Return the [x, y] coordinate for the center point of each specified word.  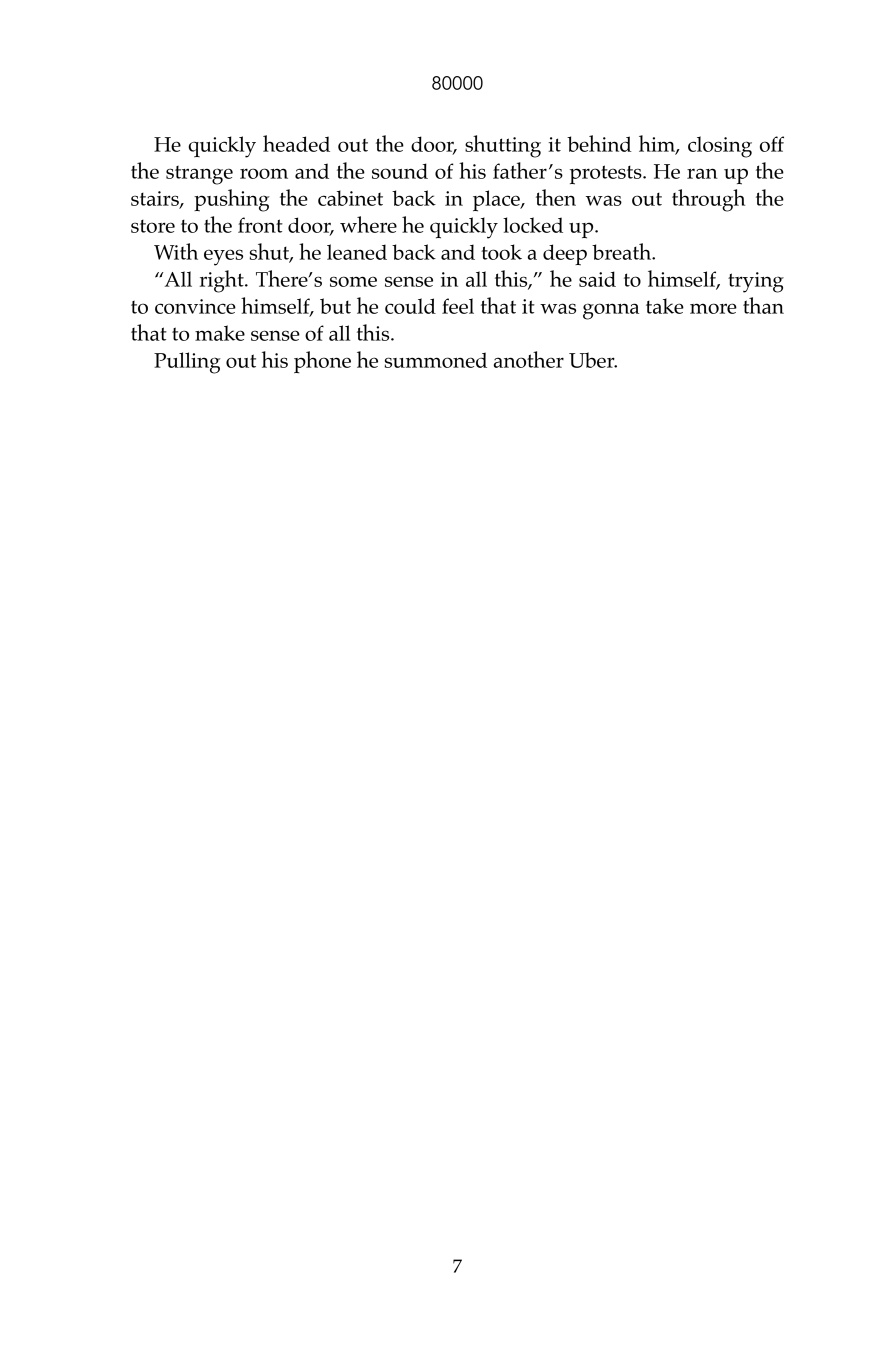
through [708, 200]
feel [458, 306]
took [501, 252]
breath [623, 251]
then [556, 197]
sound [400, 171]
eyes [223, 257]
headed [296, 143]
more [713, 308]
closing [720, 147]
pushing [232, 200]
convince [195, 306]
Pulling [187, 363]
